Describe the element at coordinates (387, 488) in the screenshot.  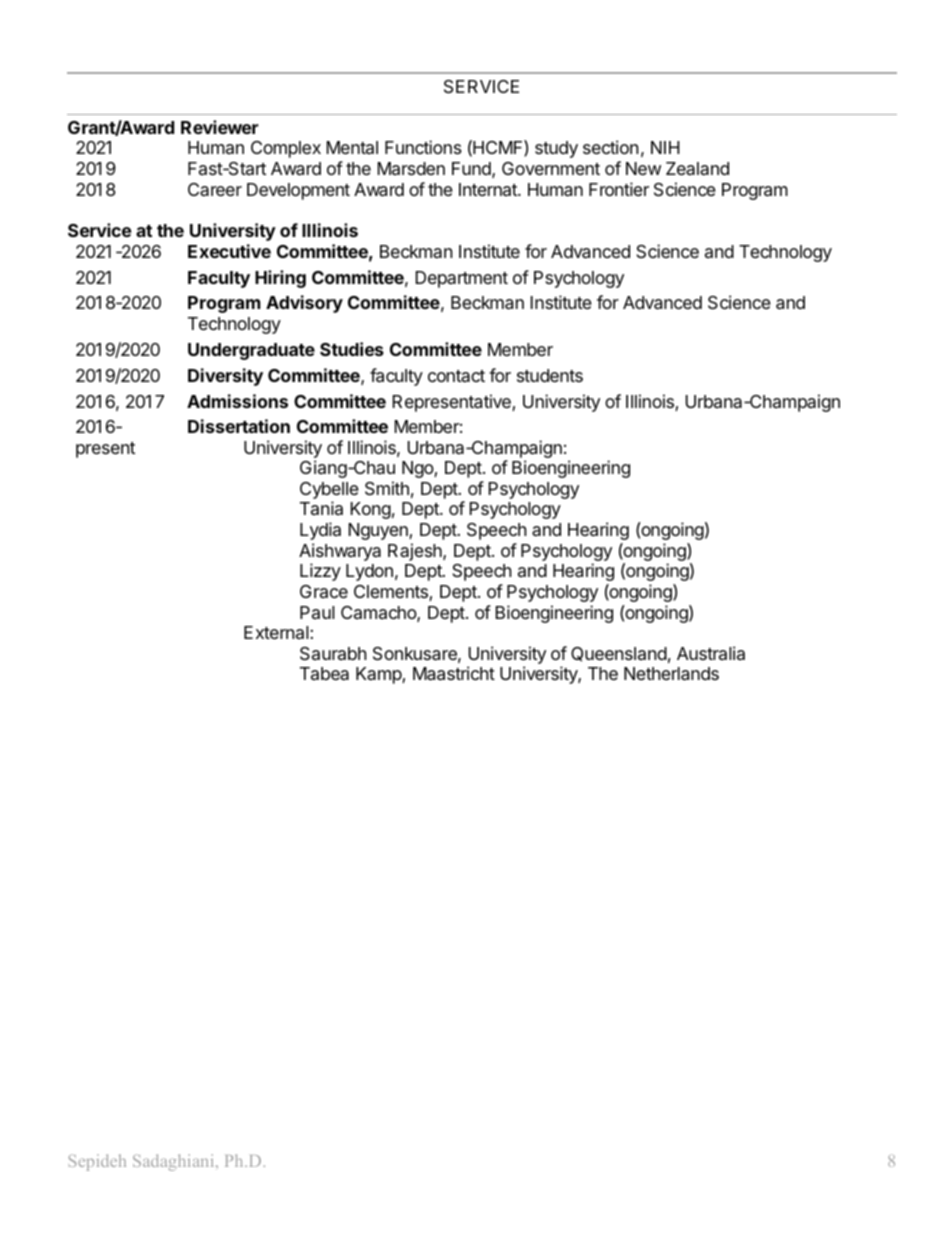
I see `Smith` at that location.
